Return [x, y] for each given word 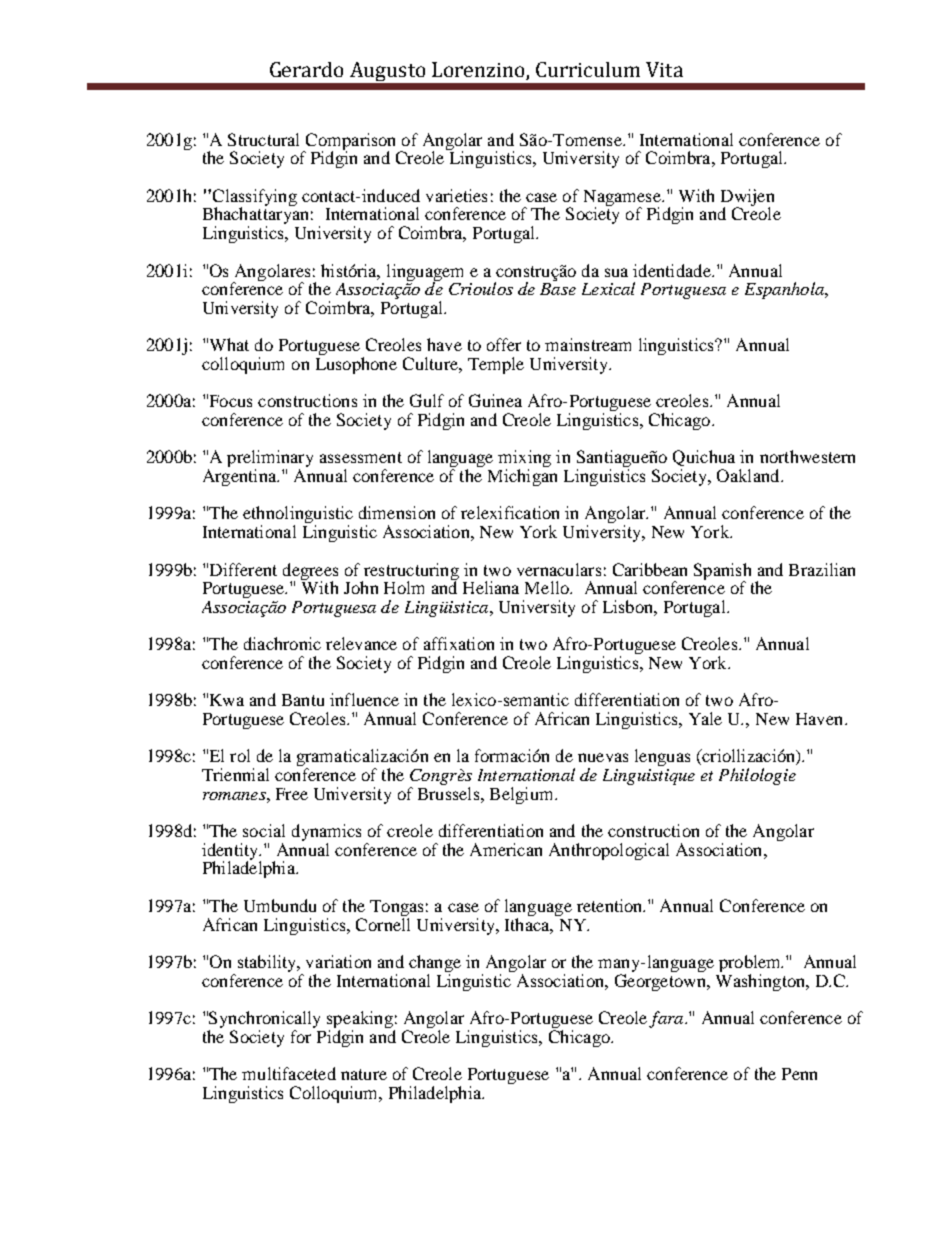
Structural [263, 139]
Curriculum [588, 69]
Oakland [749, 475]
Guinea [495, 400]
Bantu [303, 700]
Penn [799, 1074]
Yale [705, 718]
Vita [664, 69]
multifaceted [289, 1073]
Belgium [523, 795]
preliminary [270, 460]
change [435, 963]
